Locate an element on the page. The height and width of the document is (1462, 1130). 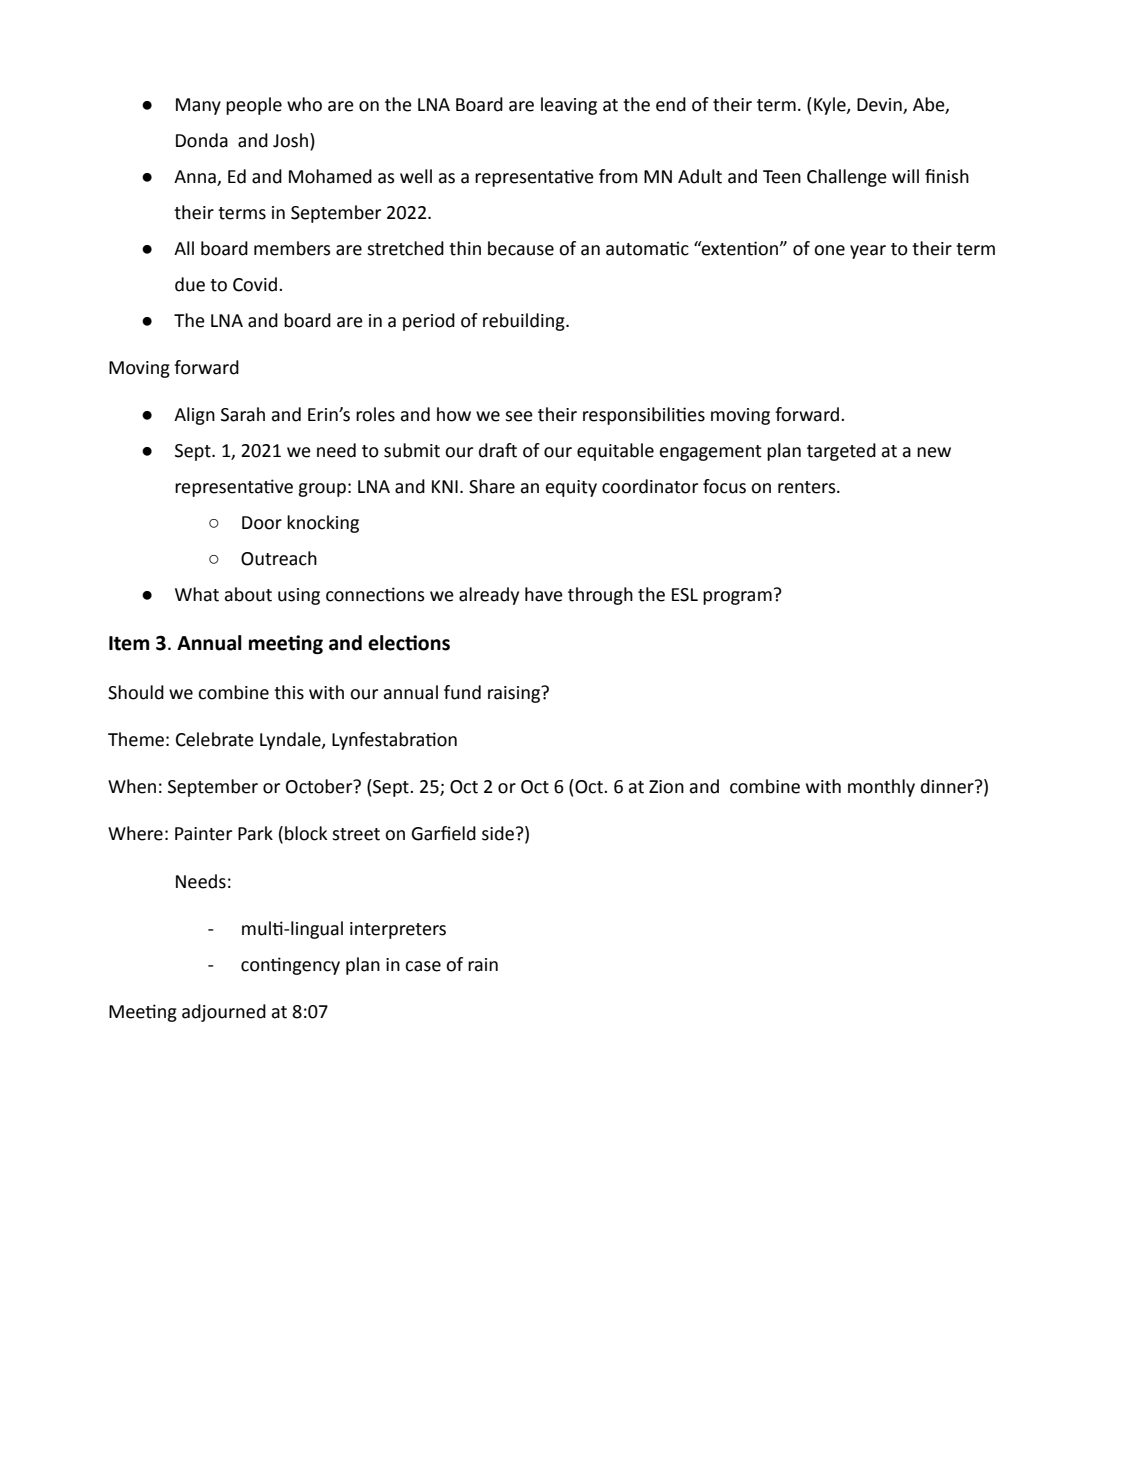
equity is located at coordinates (571, 488).
